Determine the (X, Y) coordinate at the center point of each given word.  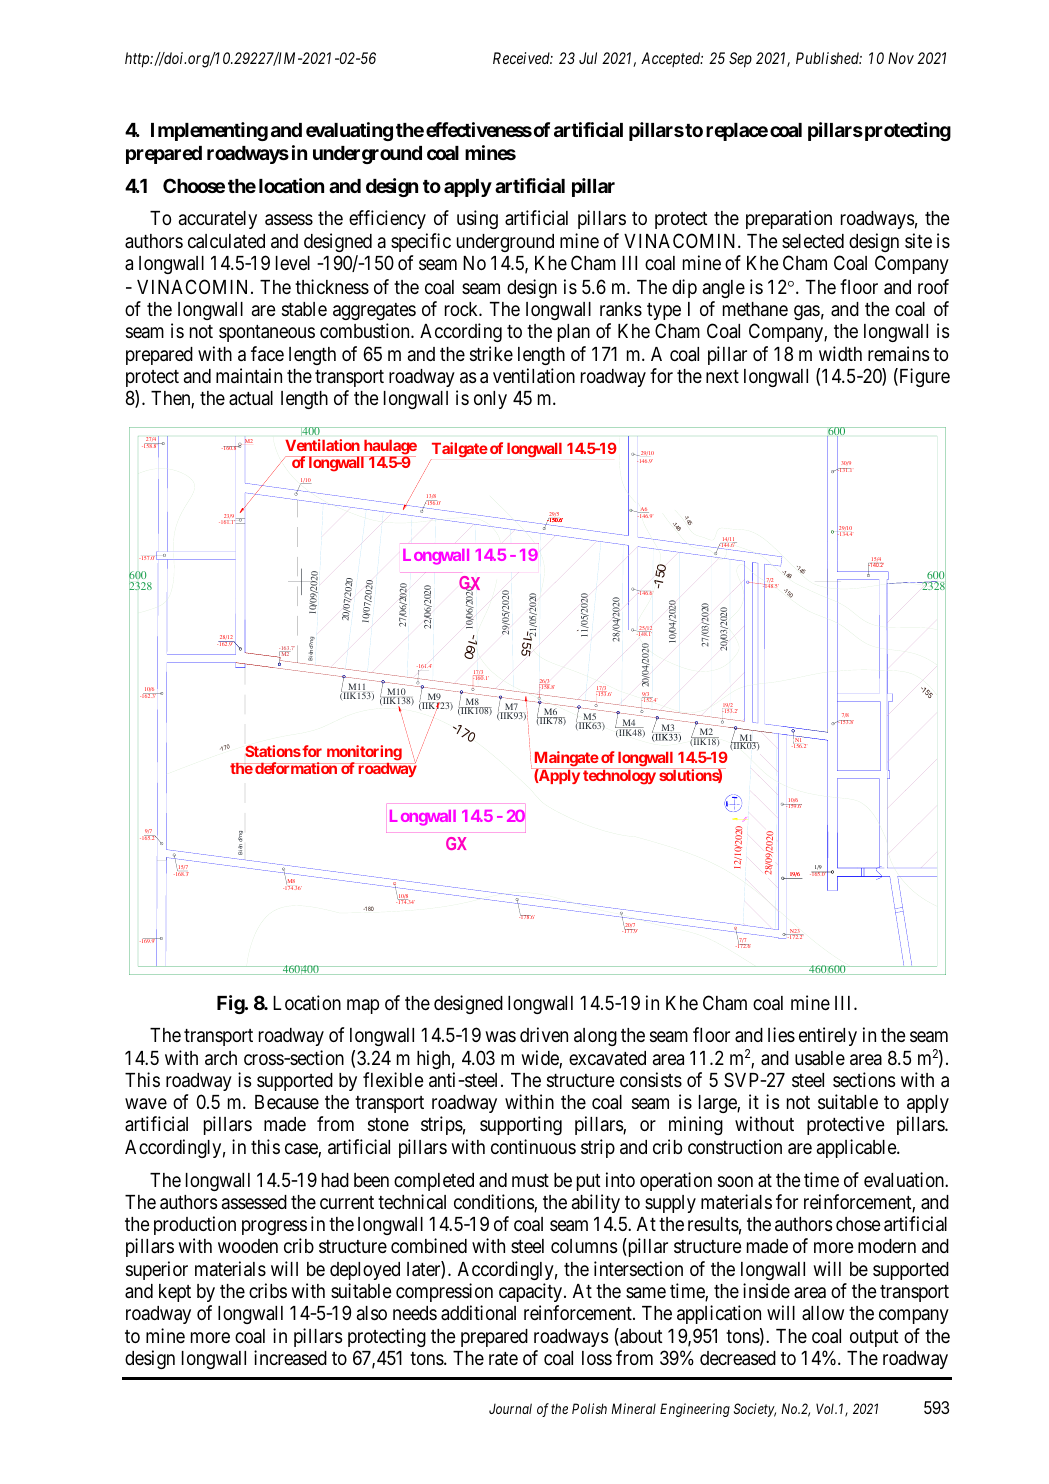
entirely (828, 1036)
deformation (296, 768)
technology (619, 776)
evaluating (349, 131)
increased (290, 1357)
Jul (588, 58)
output (874, 1338)
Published (829, 58)
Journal (510, 1408)
